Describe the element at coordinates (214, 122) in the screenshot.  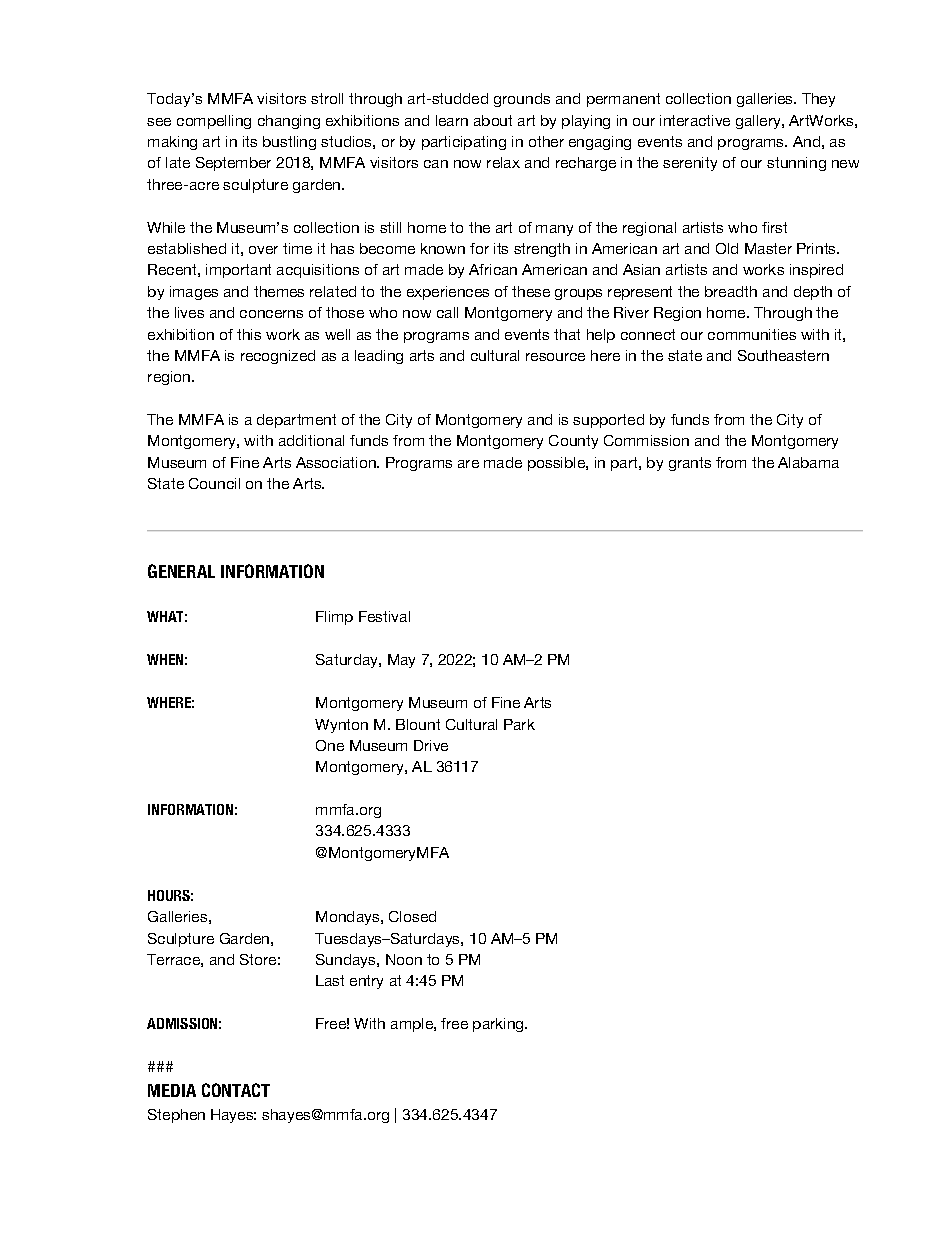
I see `compelling` at that location.
